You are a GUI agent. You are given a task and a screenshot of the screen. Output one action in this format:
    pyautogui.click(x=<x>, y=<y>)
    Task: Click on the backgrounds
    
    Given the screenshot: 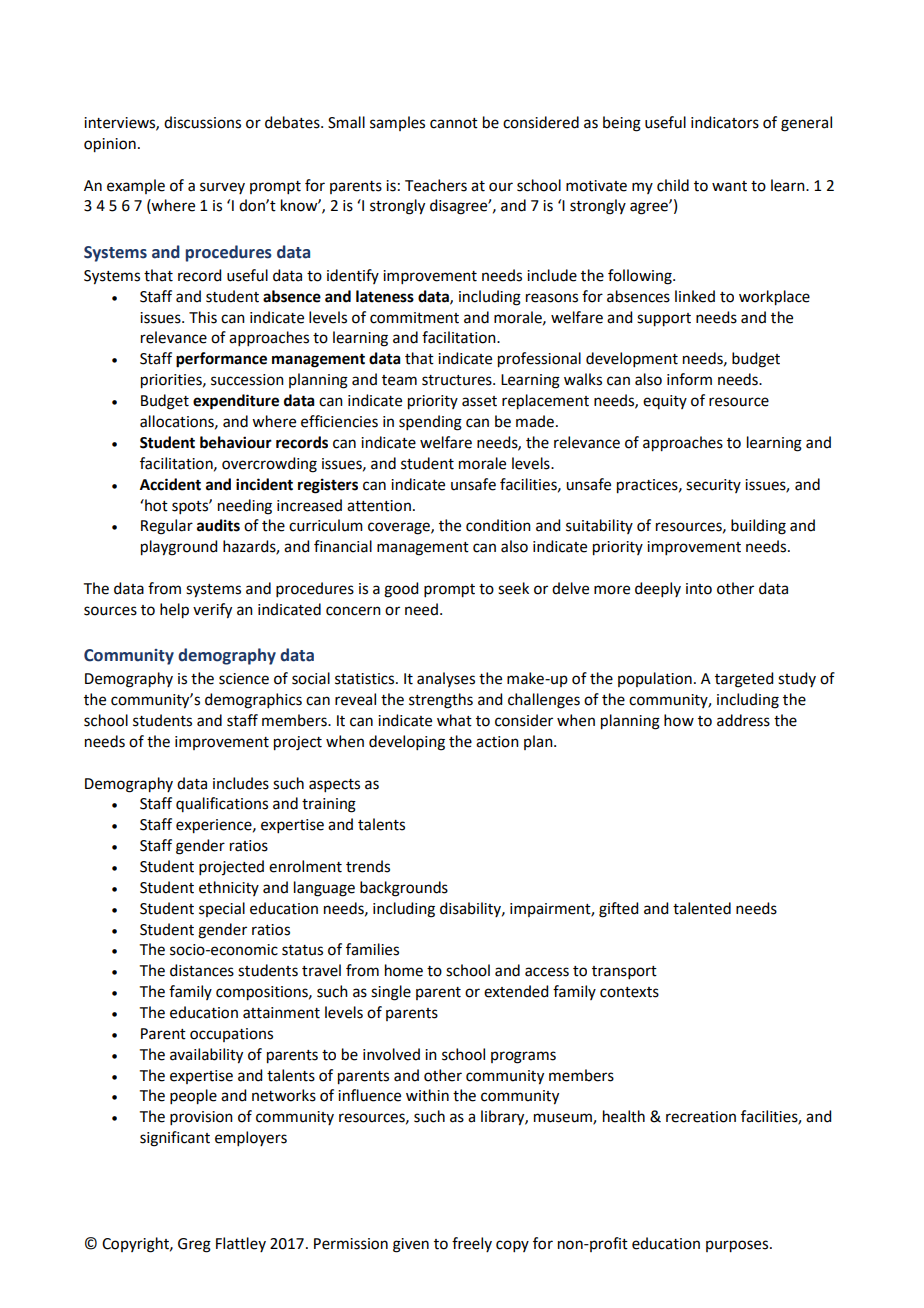 What is the action you would take?
    pyautogui.click(x=404, y=889)
